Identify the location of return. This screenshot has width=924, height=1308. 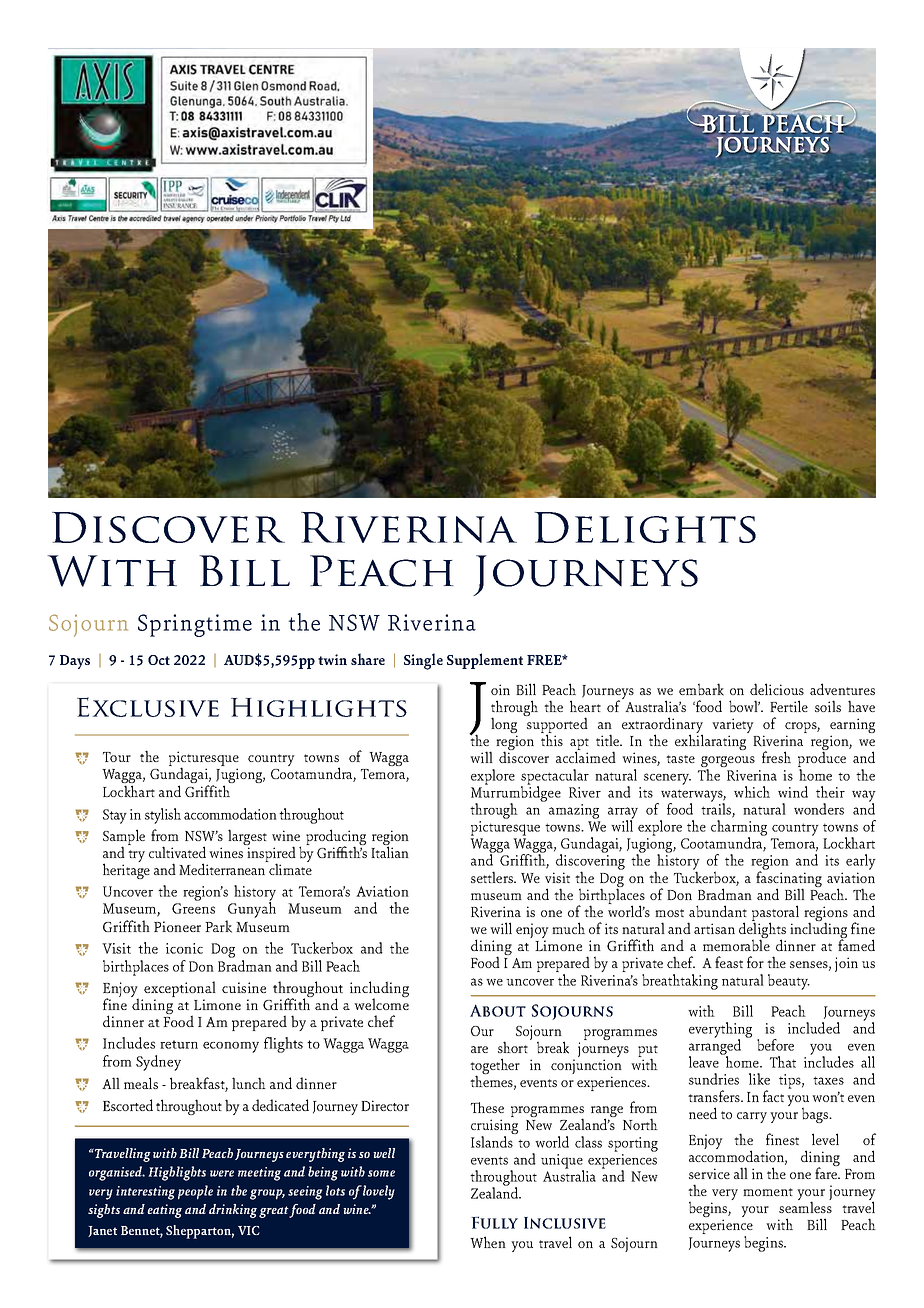
(179, 1044).
